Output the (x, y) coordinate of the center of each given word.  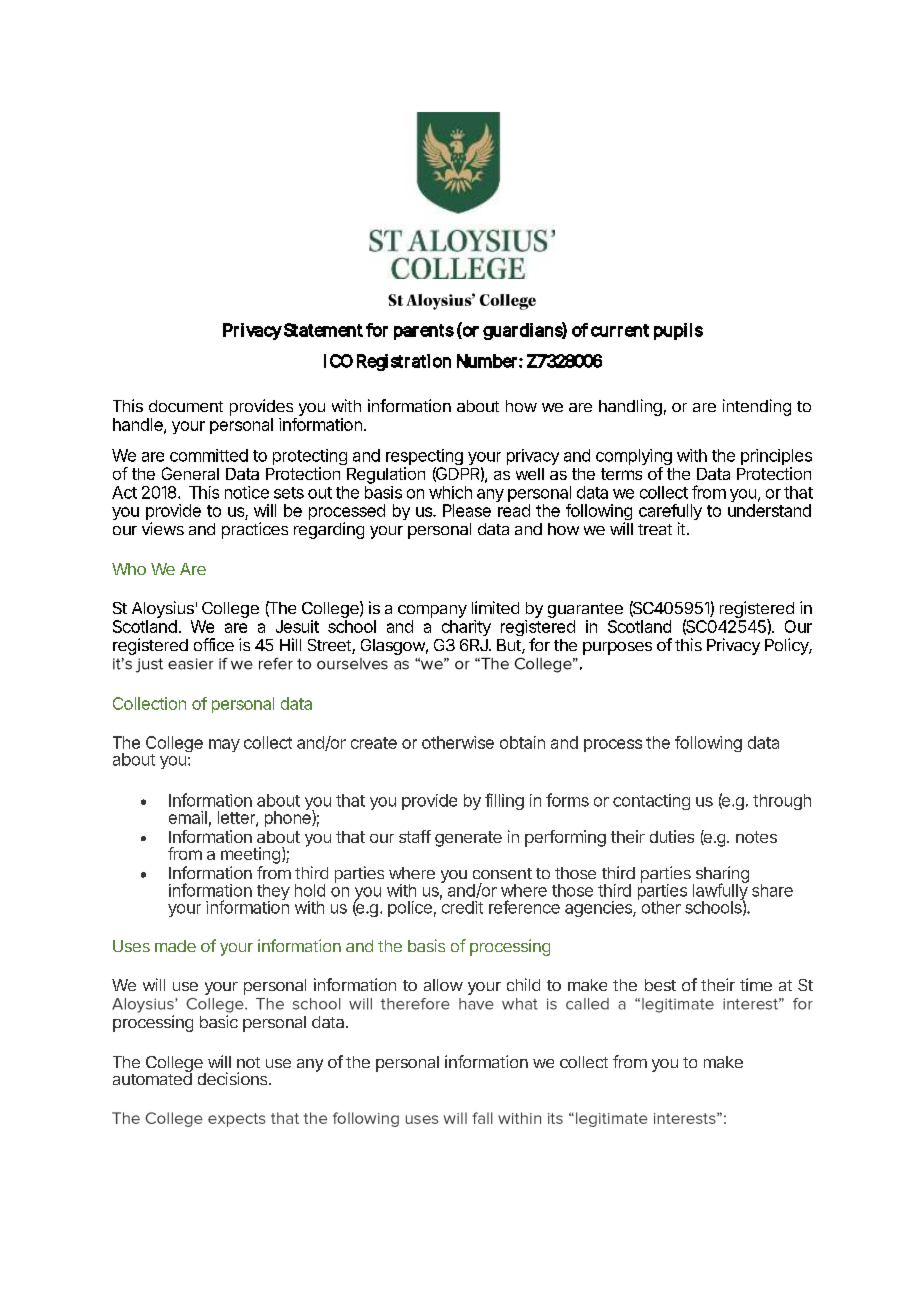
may (224, 745)
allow (443, 985)
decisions (234, 1078)
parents (424, 332)
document (186, 406)
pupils (678, 331)
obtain (522, 742)
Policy (788, 646)
